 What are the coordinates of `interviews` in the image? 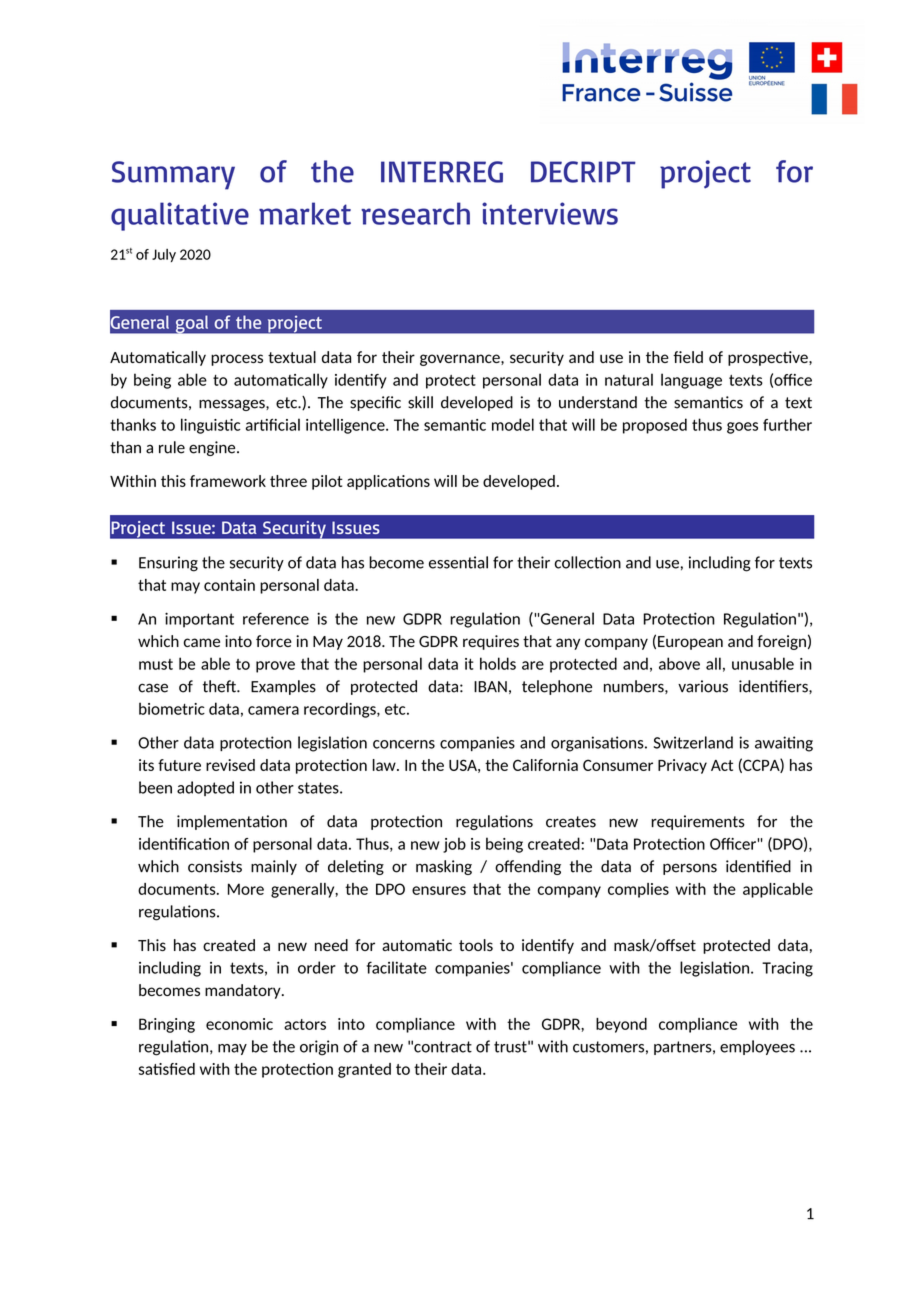 It's located at (550, 213).
